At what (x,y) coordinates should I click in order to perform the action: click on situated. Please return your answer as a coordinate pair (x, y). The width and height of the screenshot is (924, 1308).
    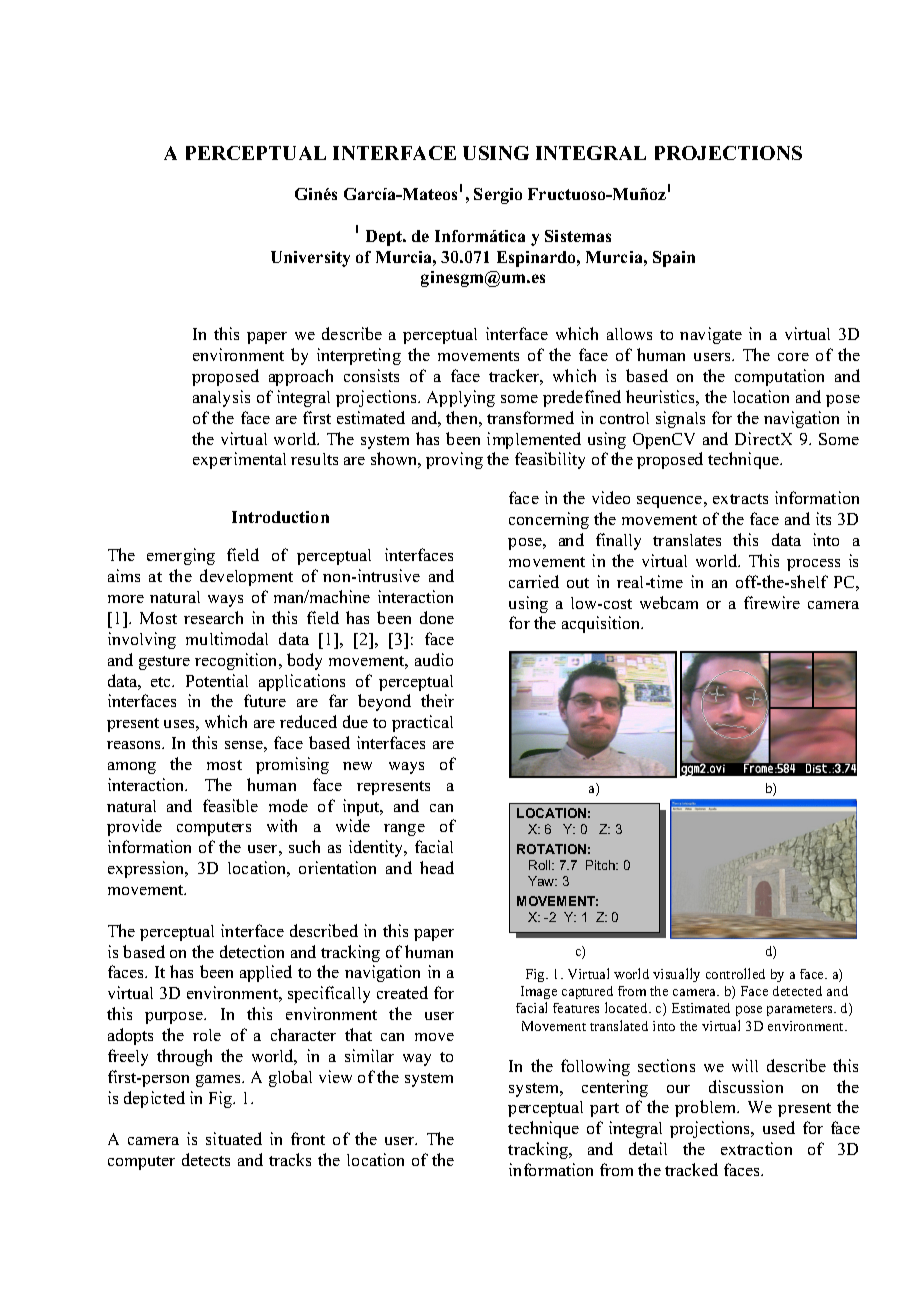
    Looking at the image, I should click on (234, 1138).
